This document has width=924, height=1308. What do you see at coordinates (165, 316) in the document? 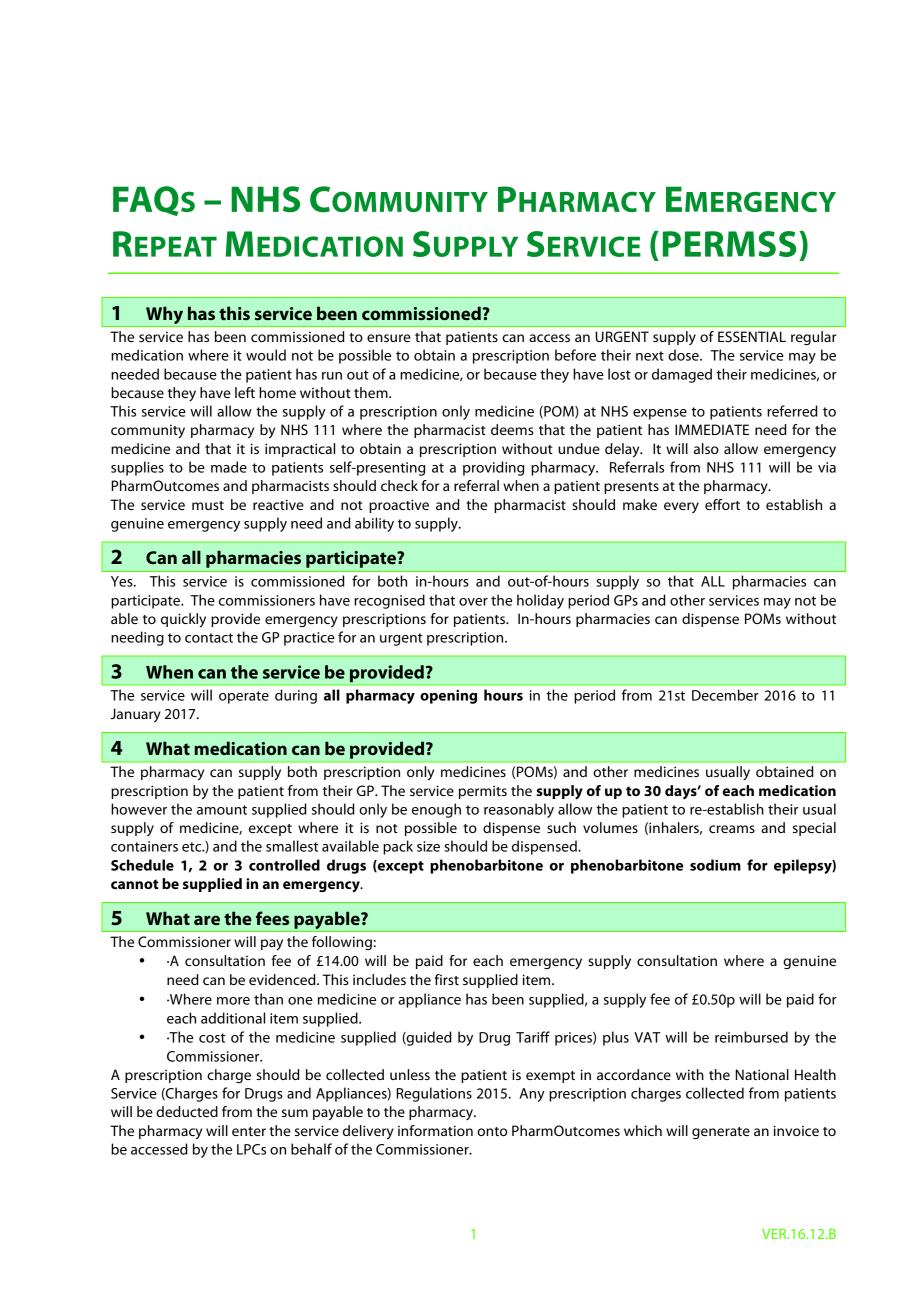
I see `Why` at bounding box center [165, 316].
